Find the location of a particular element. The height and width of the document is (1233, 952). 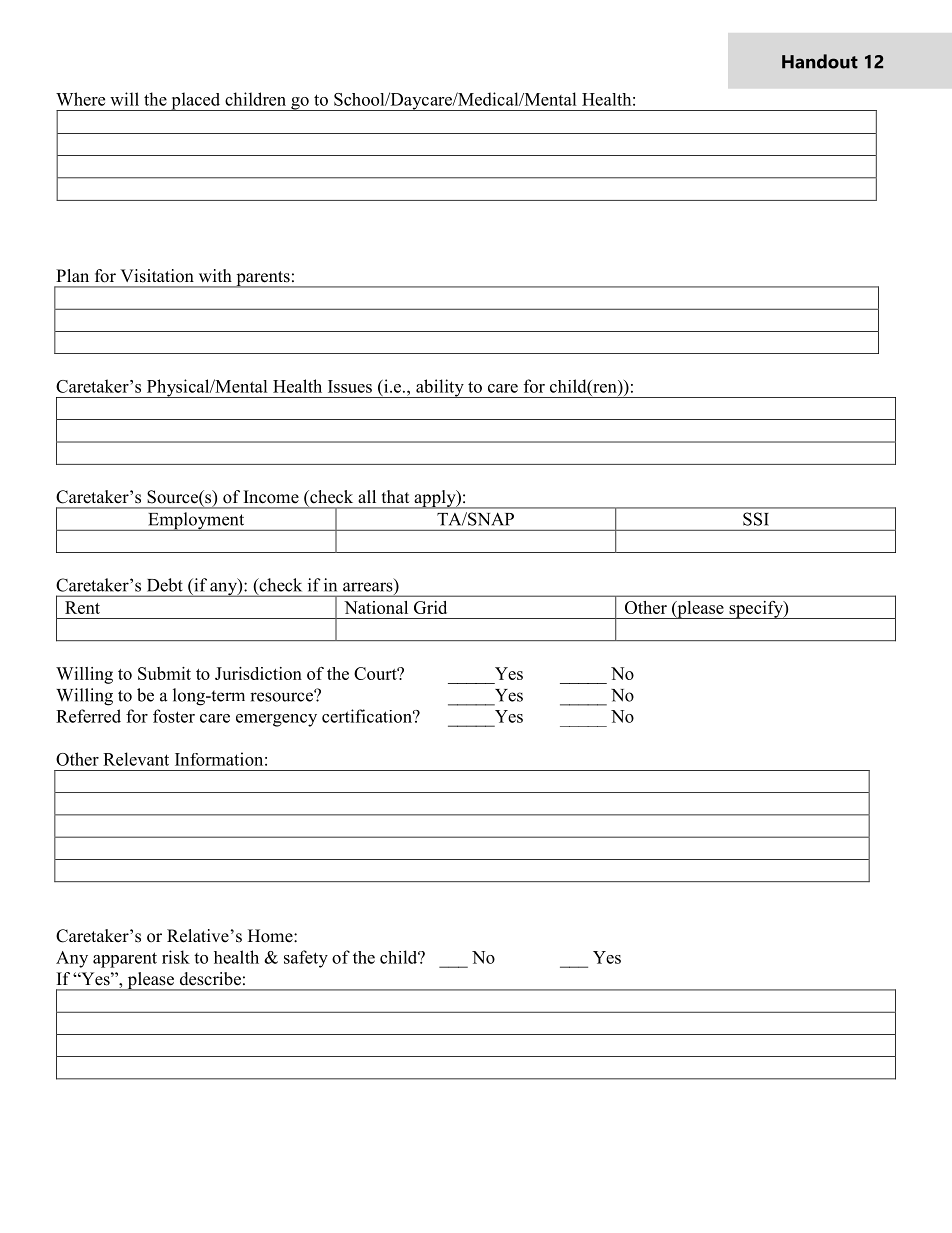

that is located at coordinates (395, 496).
